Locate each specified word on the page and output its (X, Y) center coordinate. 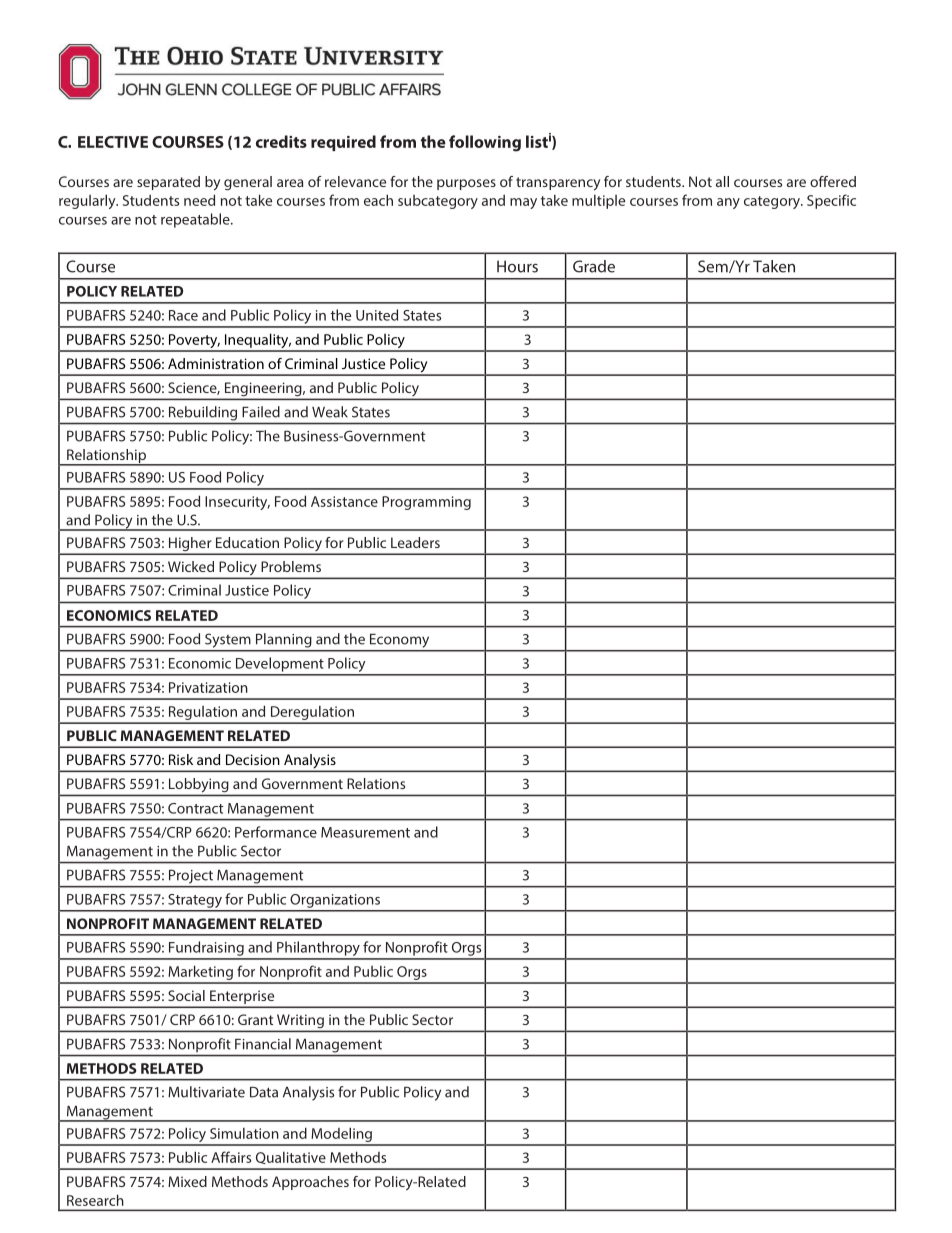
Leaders (415, 542)
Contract (196, 808)
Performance (276, 832)
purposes (466, 184)
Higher (190, 545)
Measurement (365, 832)
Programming (426, 503)
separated (168, 183)
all (722, 181)
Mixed (187, 1181)
